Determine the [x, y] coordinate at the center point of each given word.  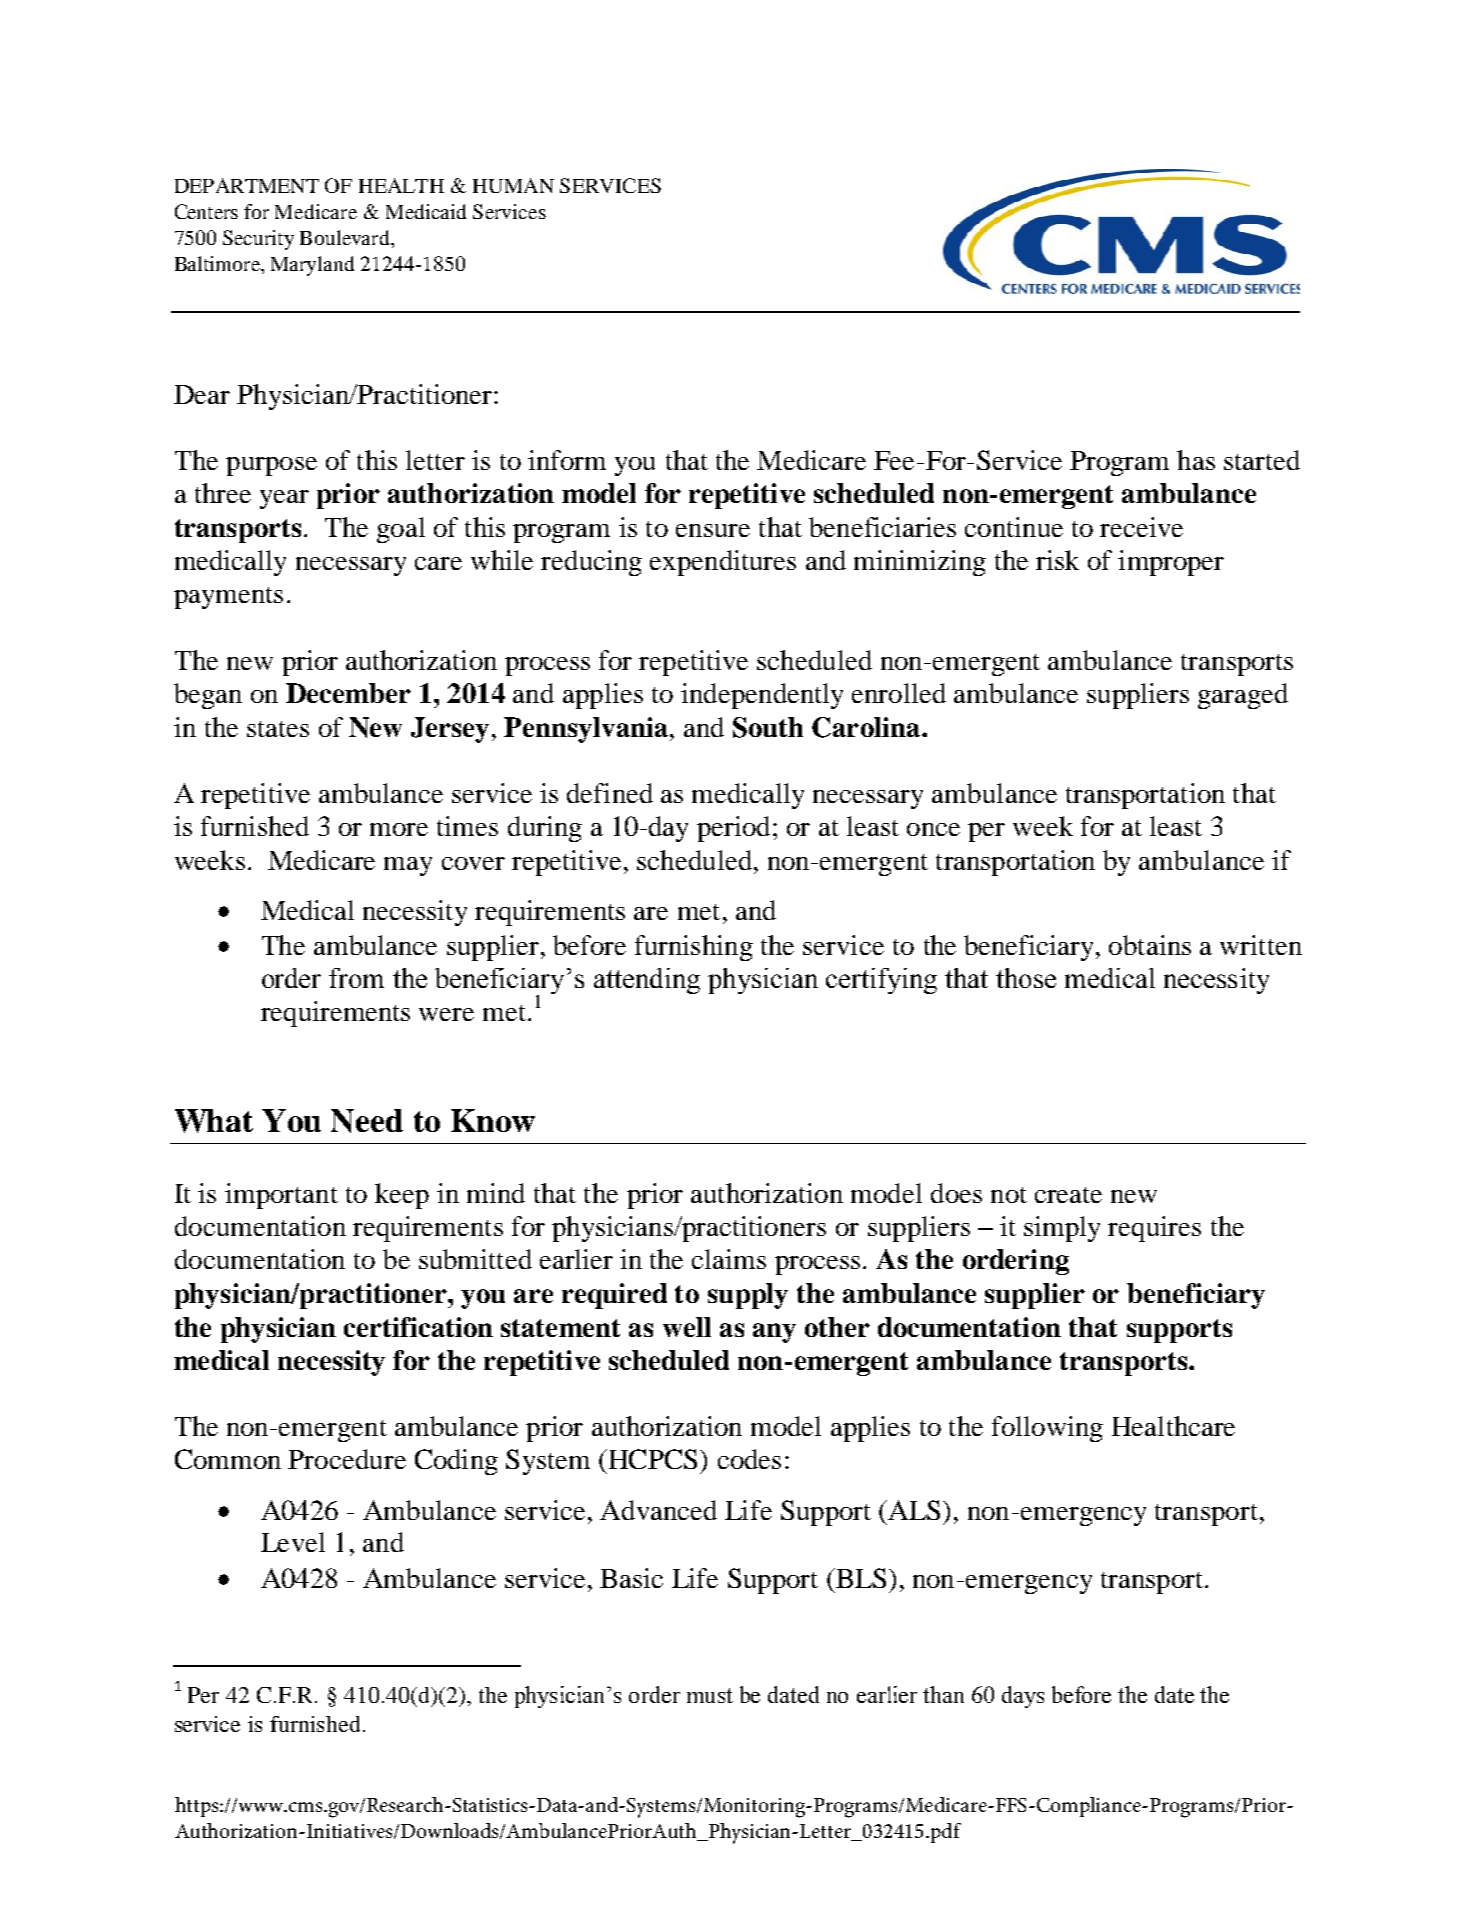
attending [647, 981]
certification [418, 1327]
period [733, 829]
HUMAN [513, 185]
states [278, 729]
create [1068, 1195]
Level [293, 1542]
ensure [713, 530]
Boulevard [346, 237]
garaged [1243, 696]
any [774, 1333]
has [1196, 460]
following [1047, 1429]
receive [1141, 527]
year [284, 499]
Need [367, 1121]
